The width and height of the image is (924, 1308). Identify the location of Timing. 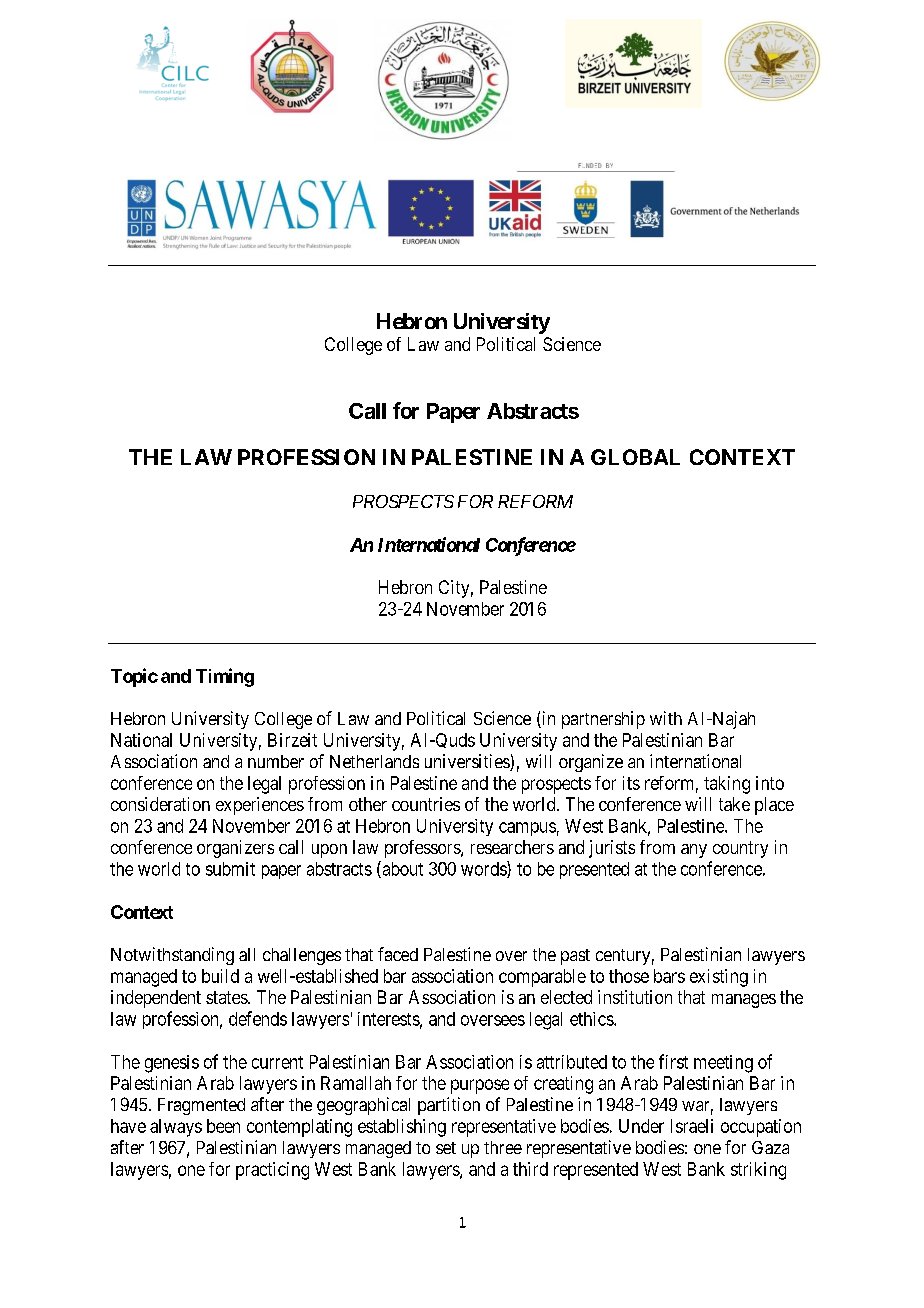
(225, 677).
